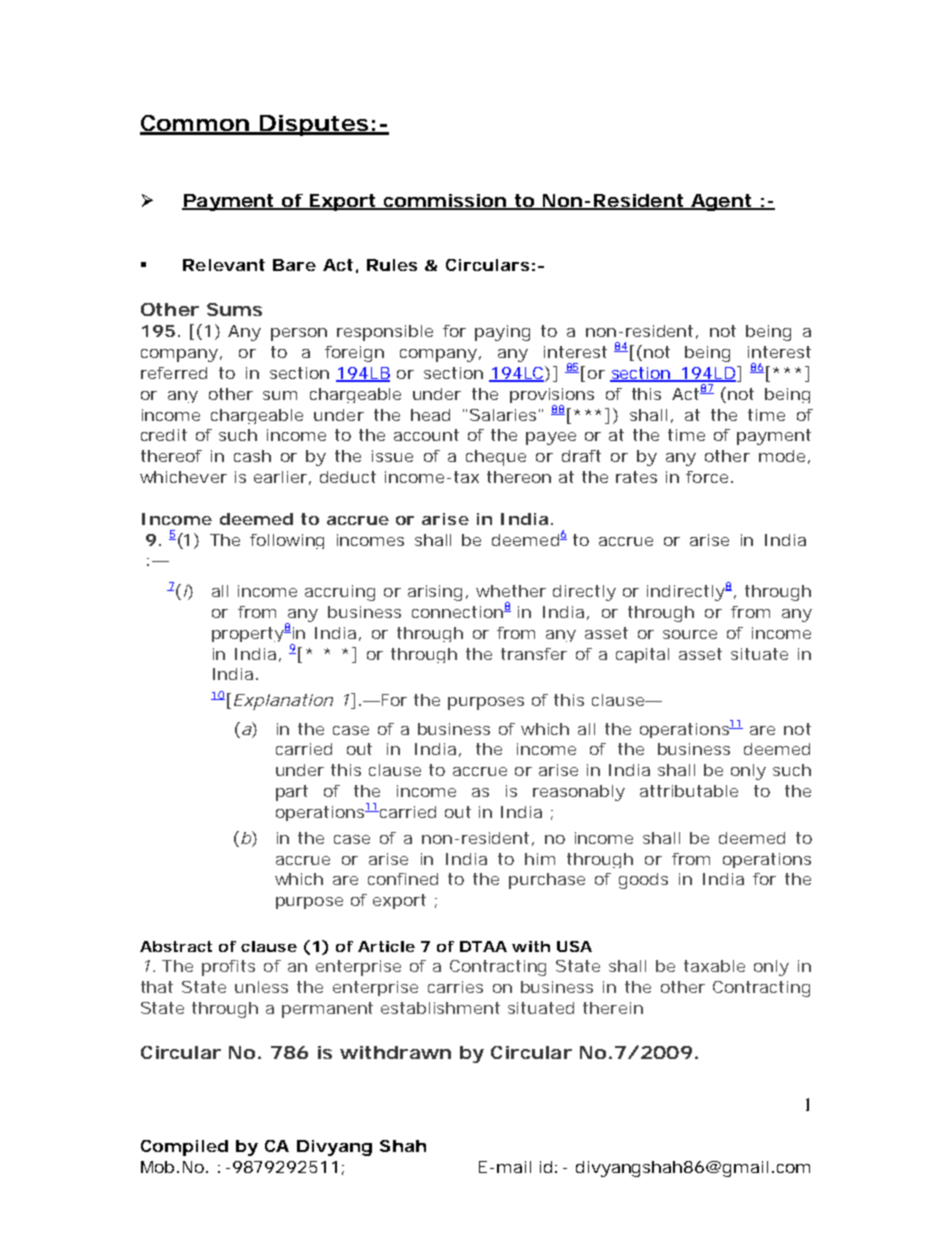 This image has height=1233, width=952. What do you see at coordinates (430, 415) in the image?
I see `head` at bounding box center [430, 415].
